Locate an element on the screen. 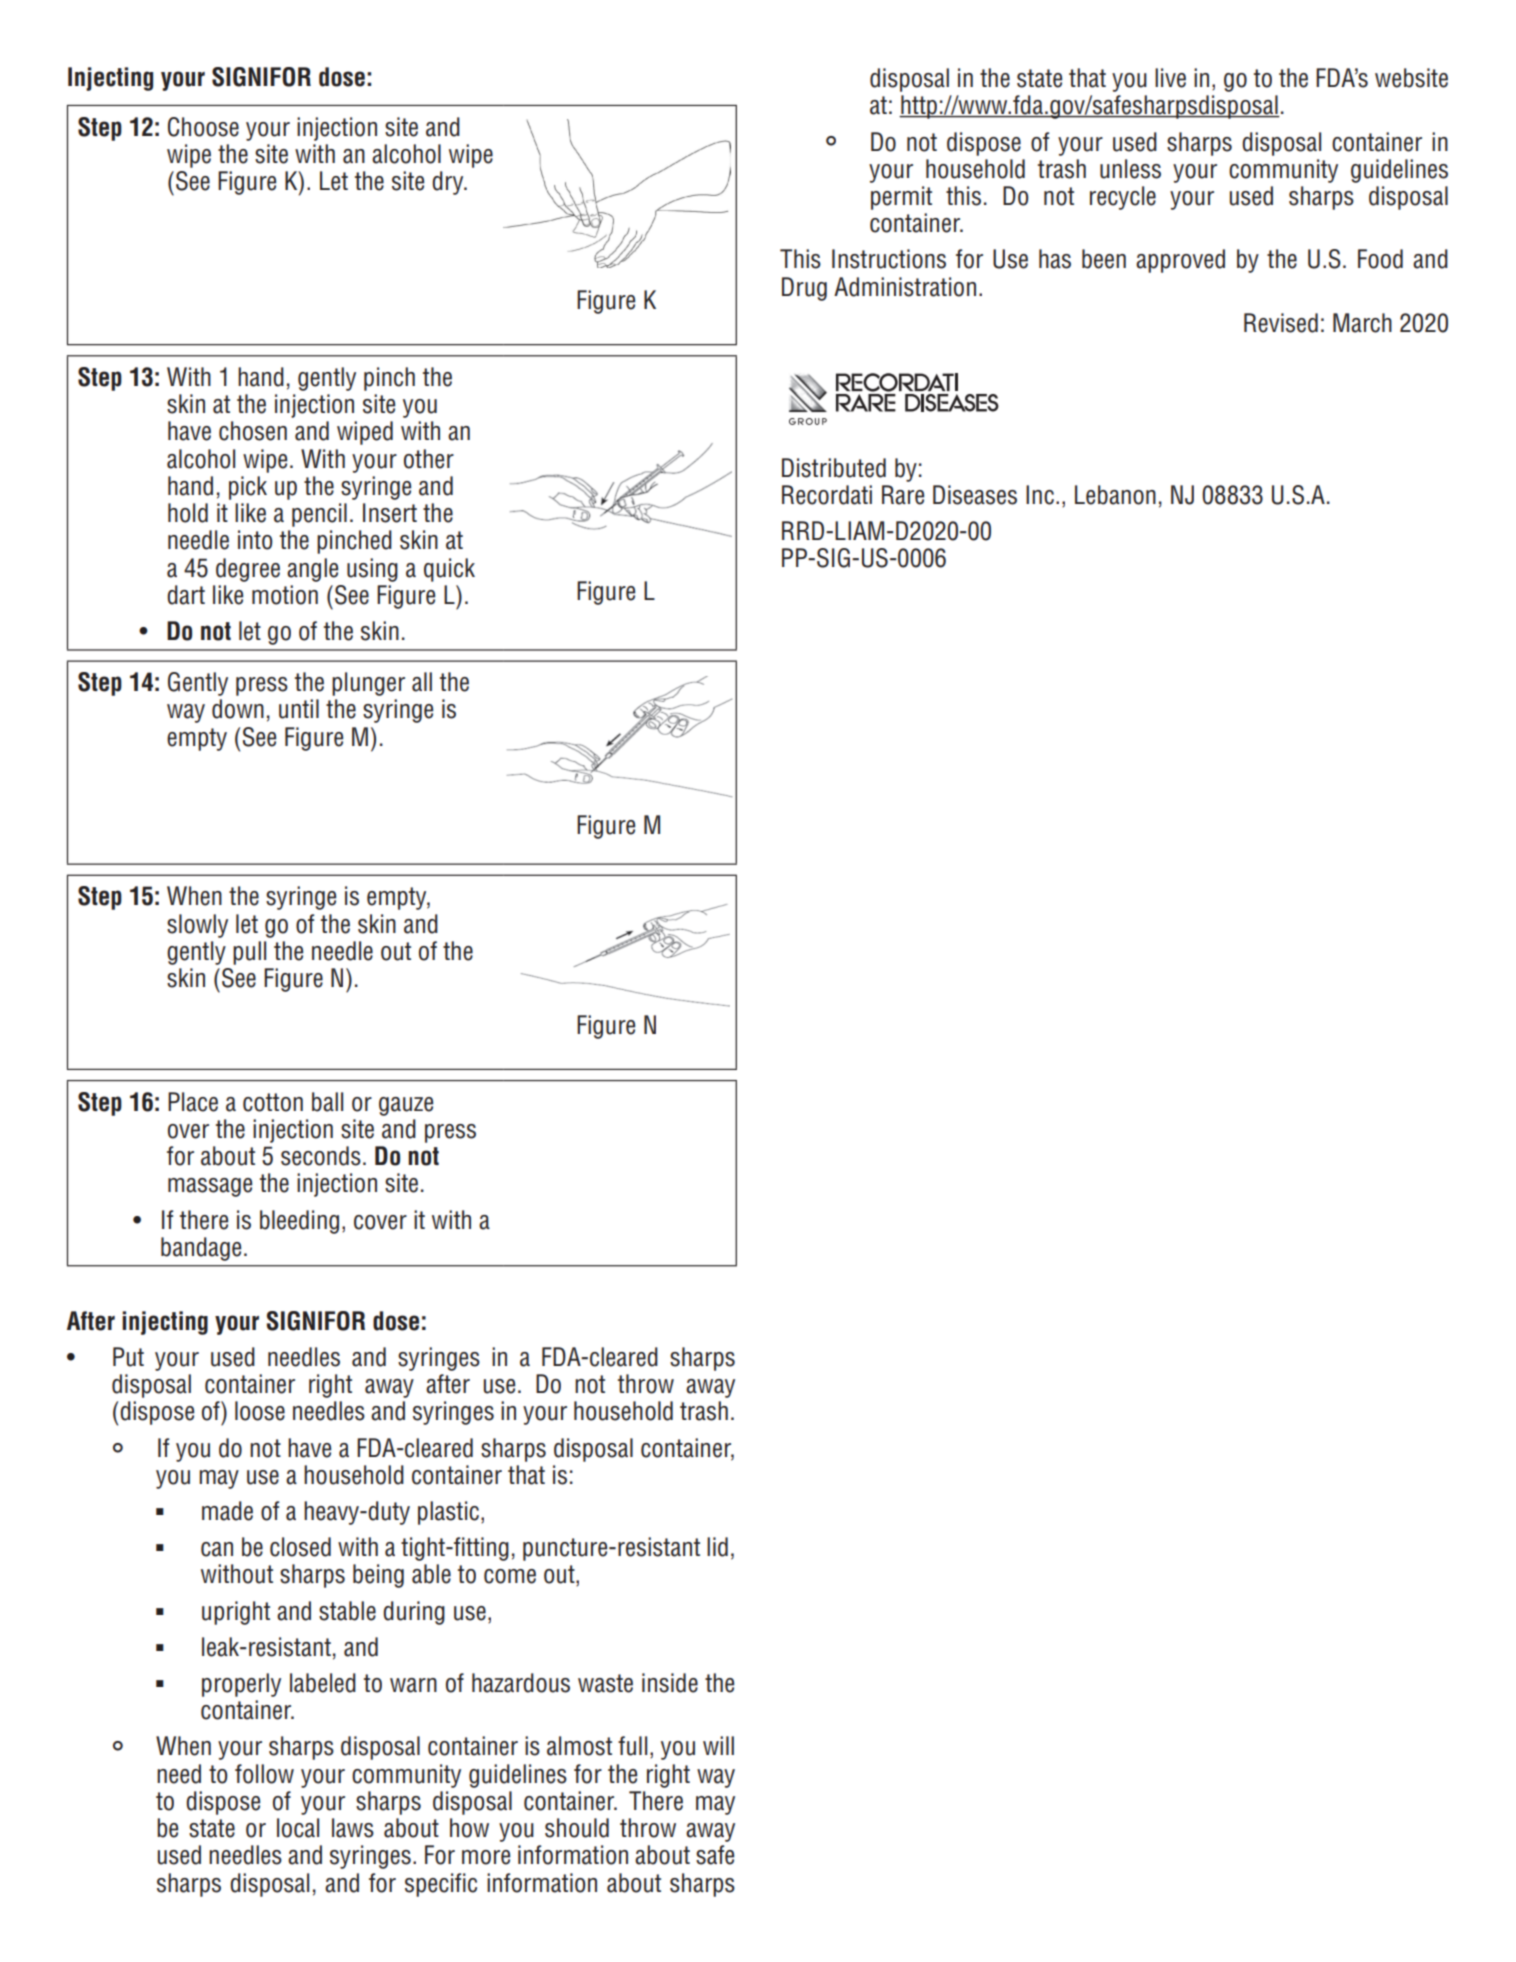  Lebanon is located at coordinates (1115, 495).
